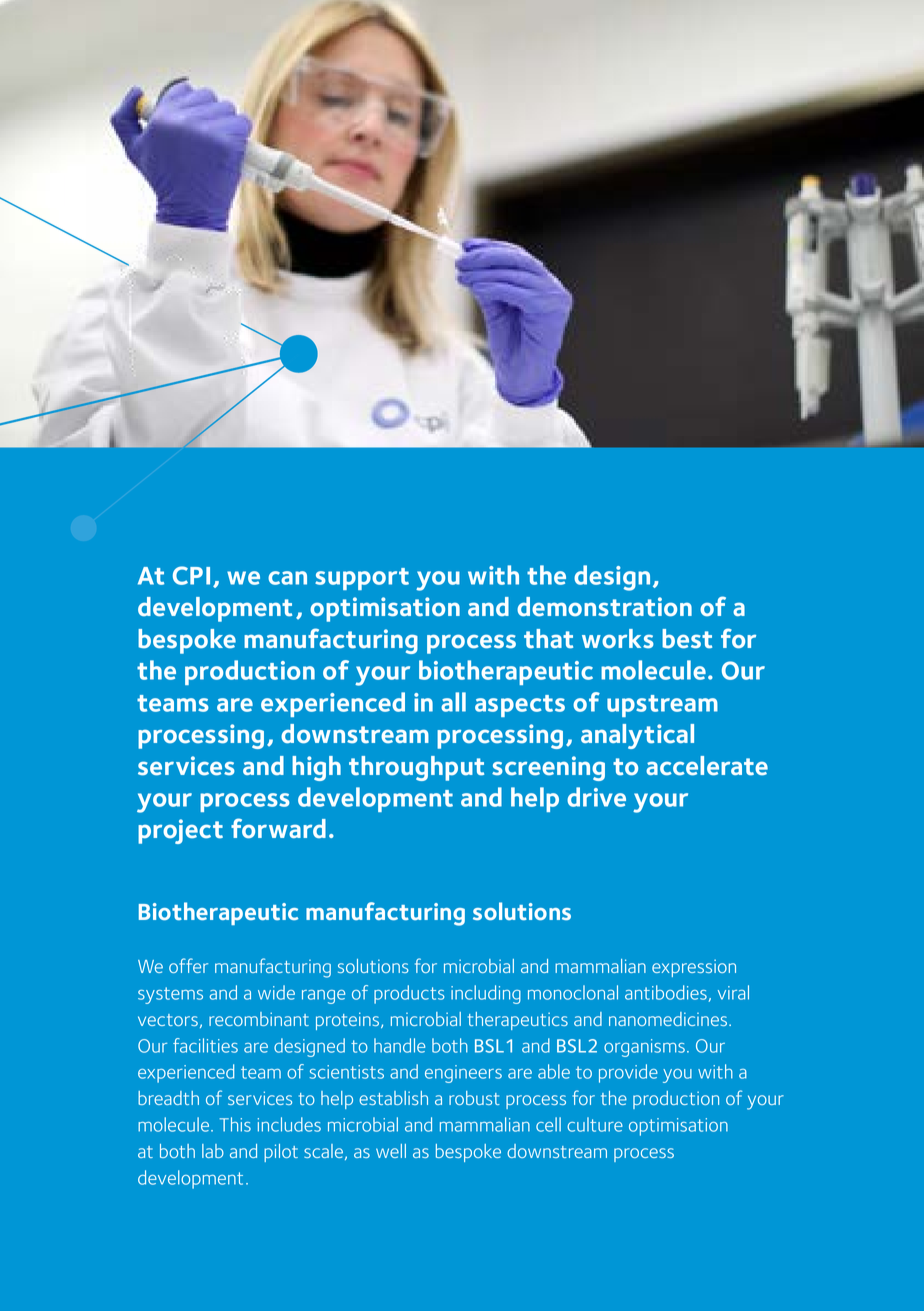 Image resolution: width=924 pixels, height=1311 pixels. Describe the element at coordinates (191, 575) in the page. I see `CPI` at that location.
